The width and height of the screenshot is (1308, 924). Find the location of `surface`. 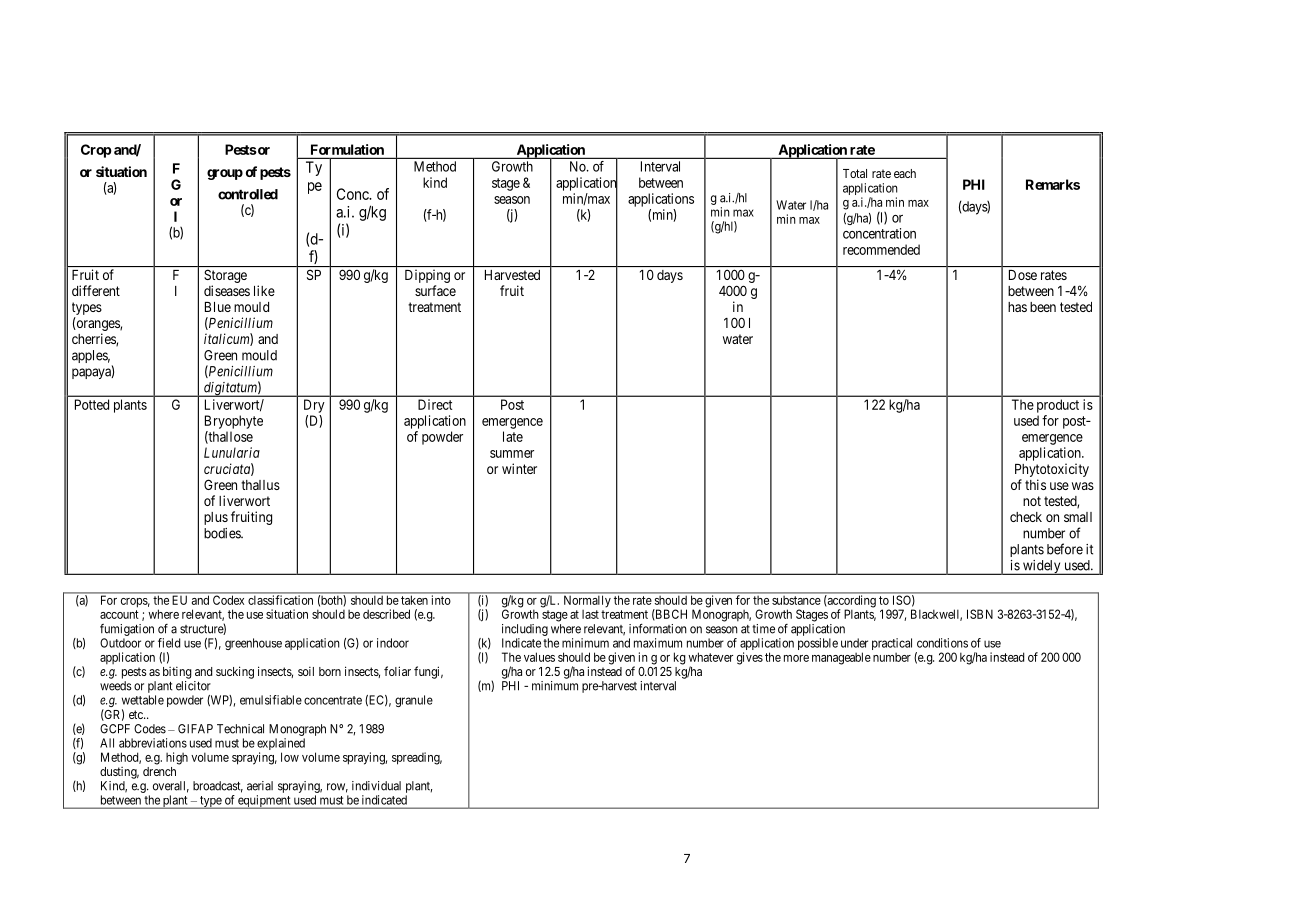

surface is located at coordinates (435, 290).
